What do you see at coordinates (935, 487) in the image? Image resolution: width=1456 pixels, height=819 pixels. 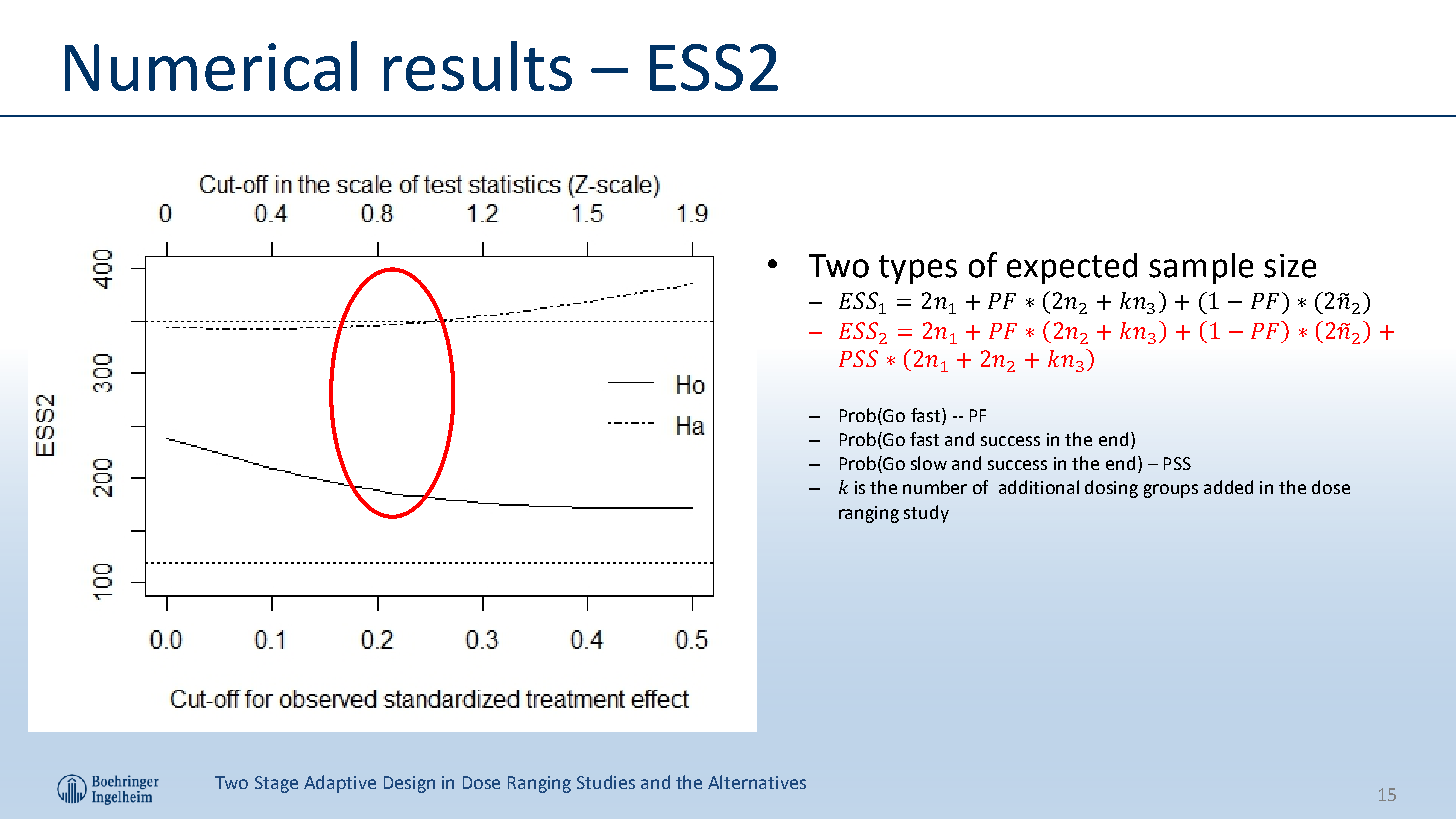 I see `number` at bounding box center [935, 487].
